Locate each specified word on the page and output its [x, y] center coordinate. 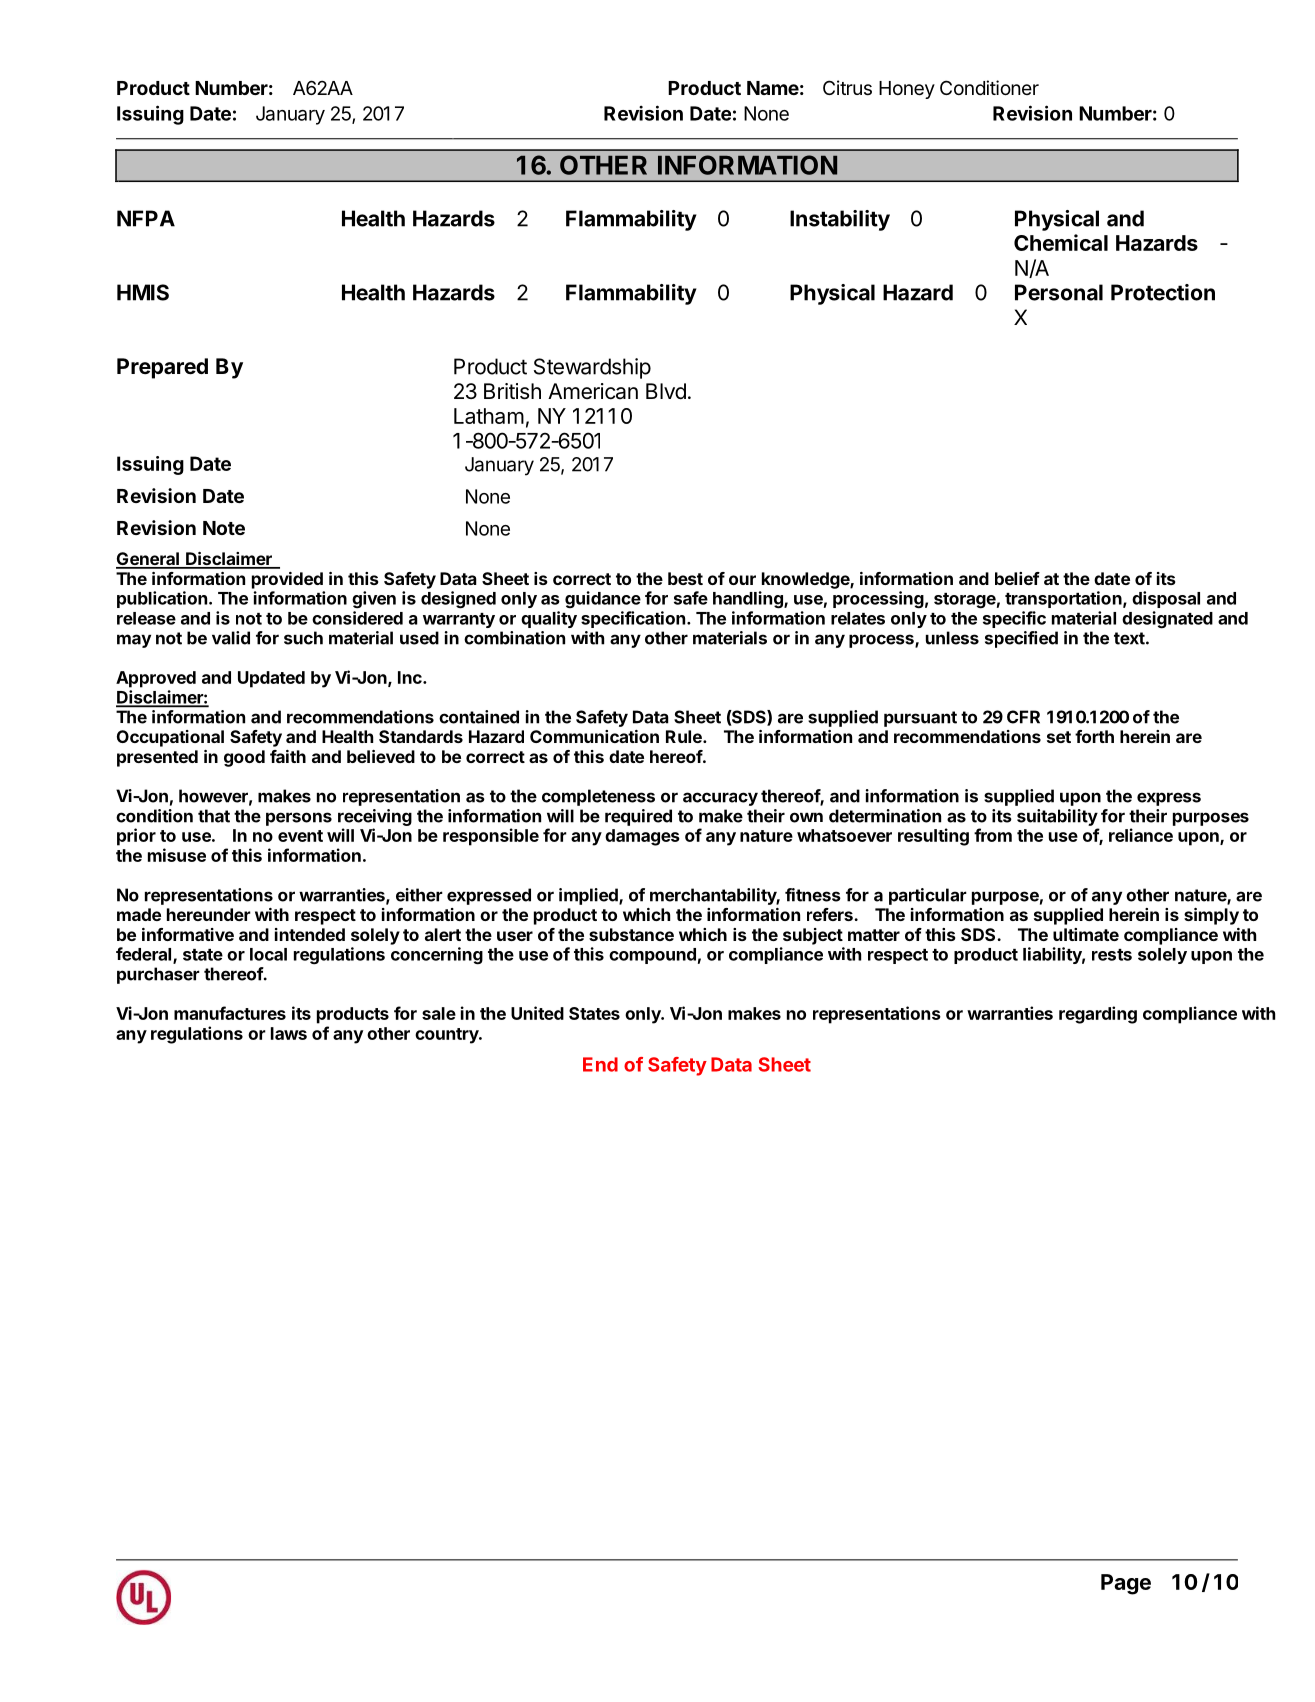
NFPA [146, 218]
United [537, 1013]
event [300, 836]
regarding [1098, 1015]
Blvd [666, 391]
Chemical [1061, 242]
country [448, 1036]
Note [224, 528]
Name [773, 88]
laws [289, 1033]
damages [642, 837]
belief [1017, 578]
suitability [1057, 817]
